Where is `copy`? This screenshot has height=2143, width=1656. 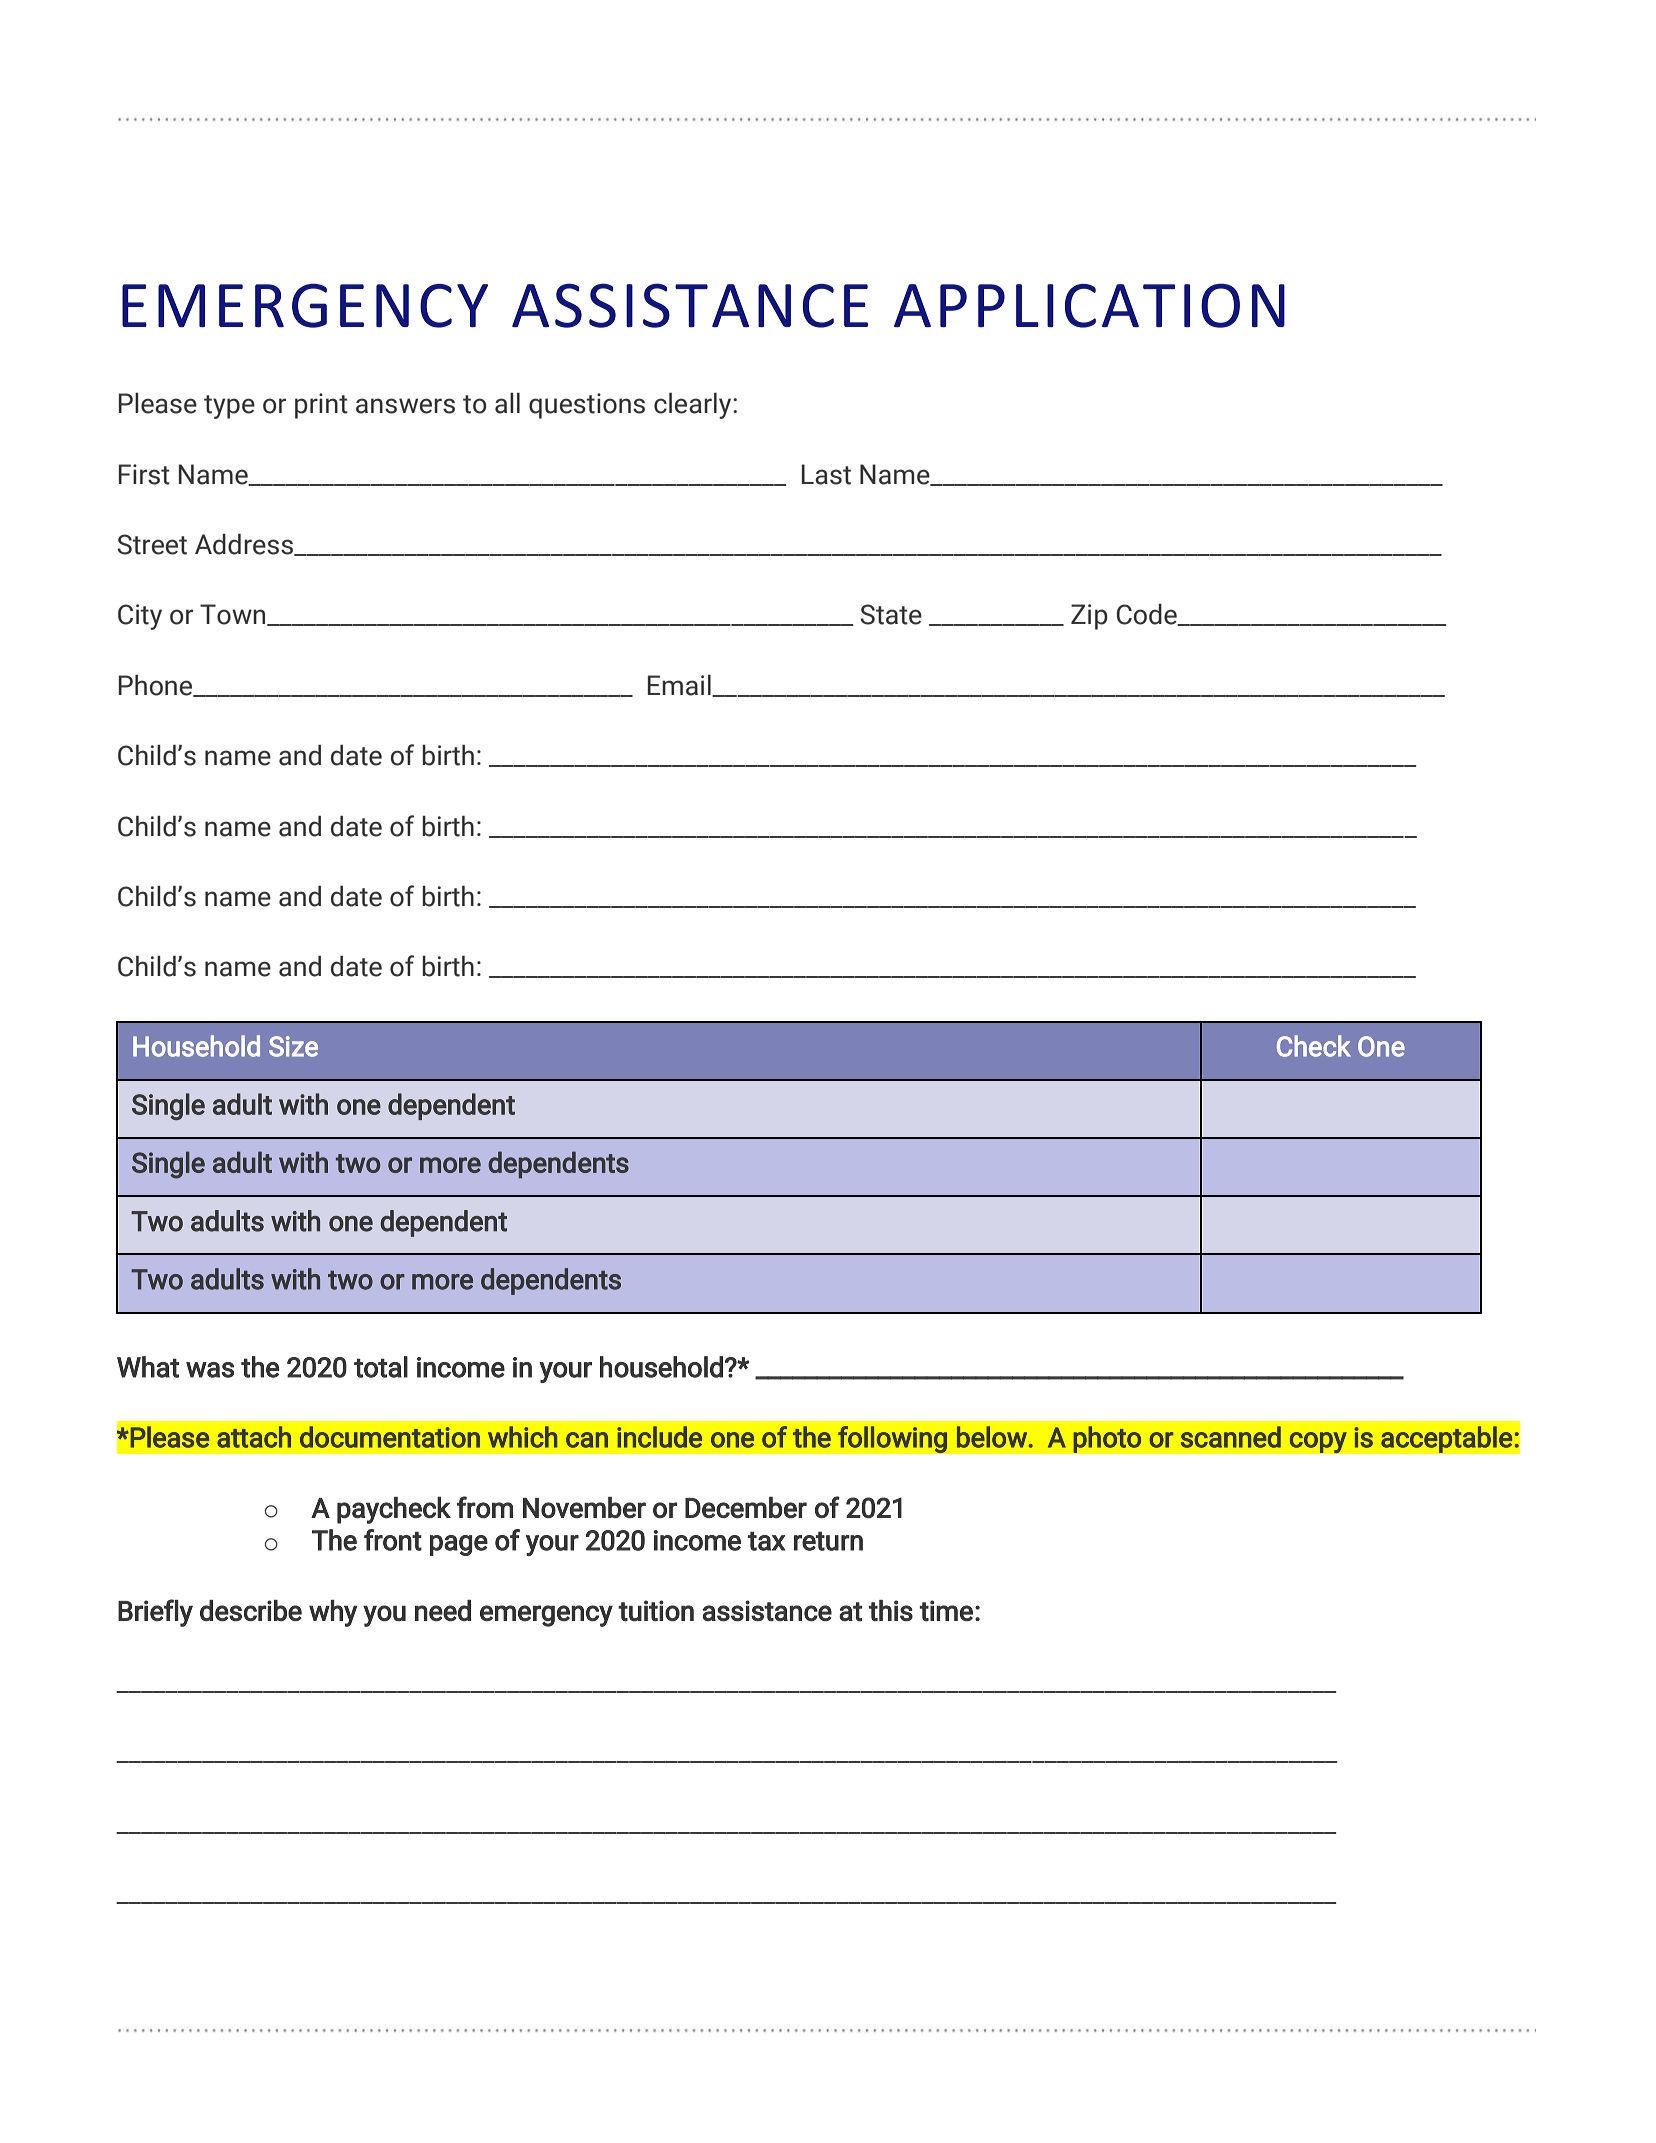 copy is located at coordinates (1318, 1443).
